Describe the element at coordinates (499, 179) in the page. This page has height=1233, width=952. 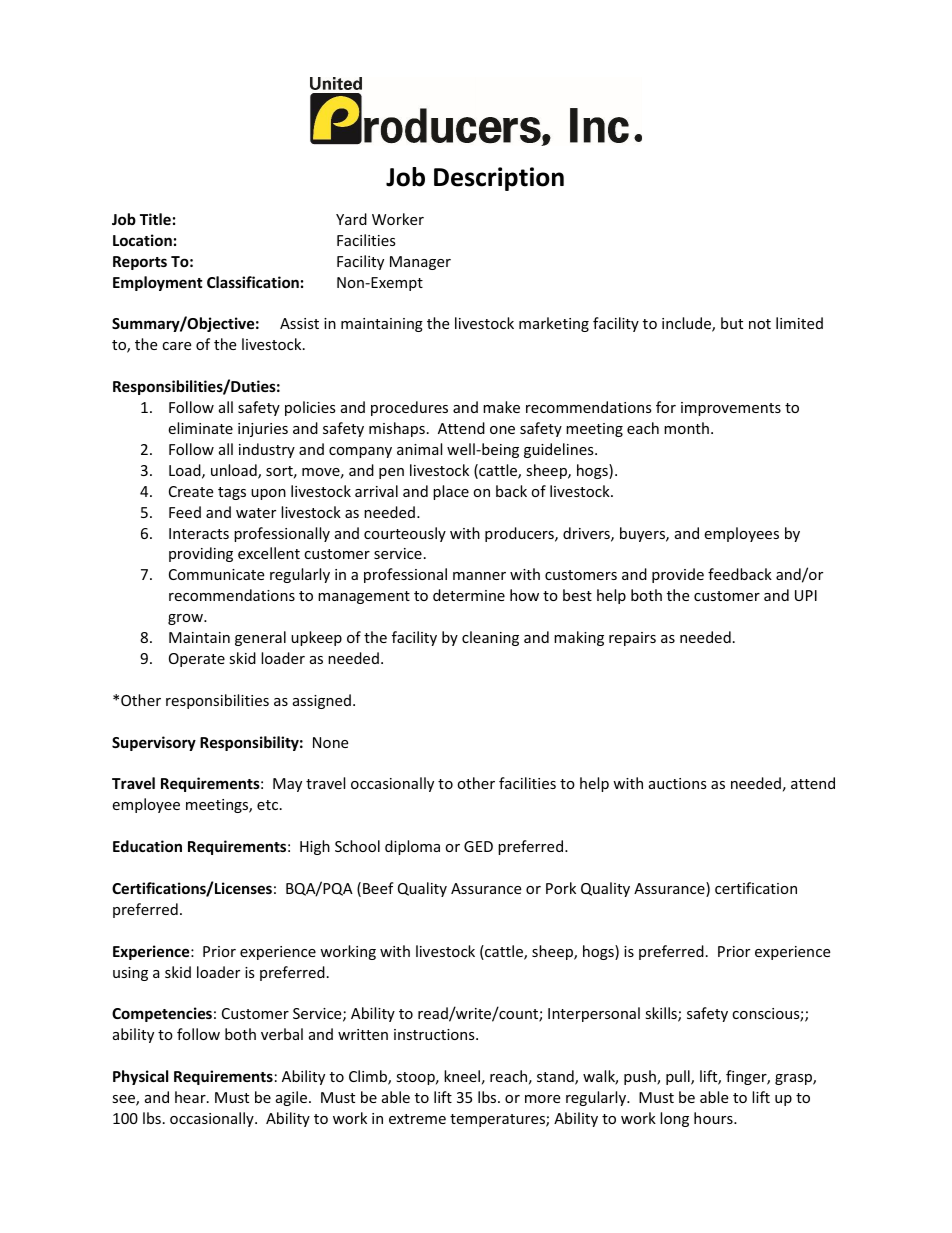
I see `Description` at that location.
